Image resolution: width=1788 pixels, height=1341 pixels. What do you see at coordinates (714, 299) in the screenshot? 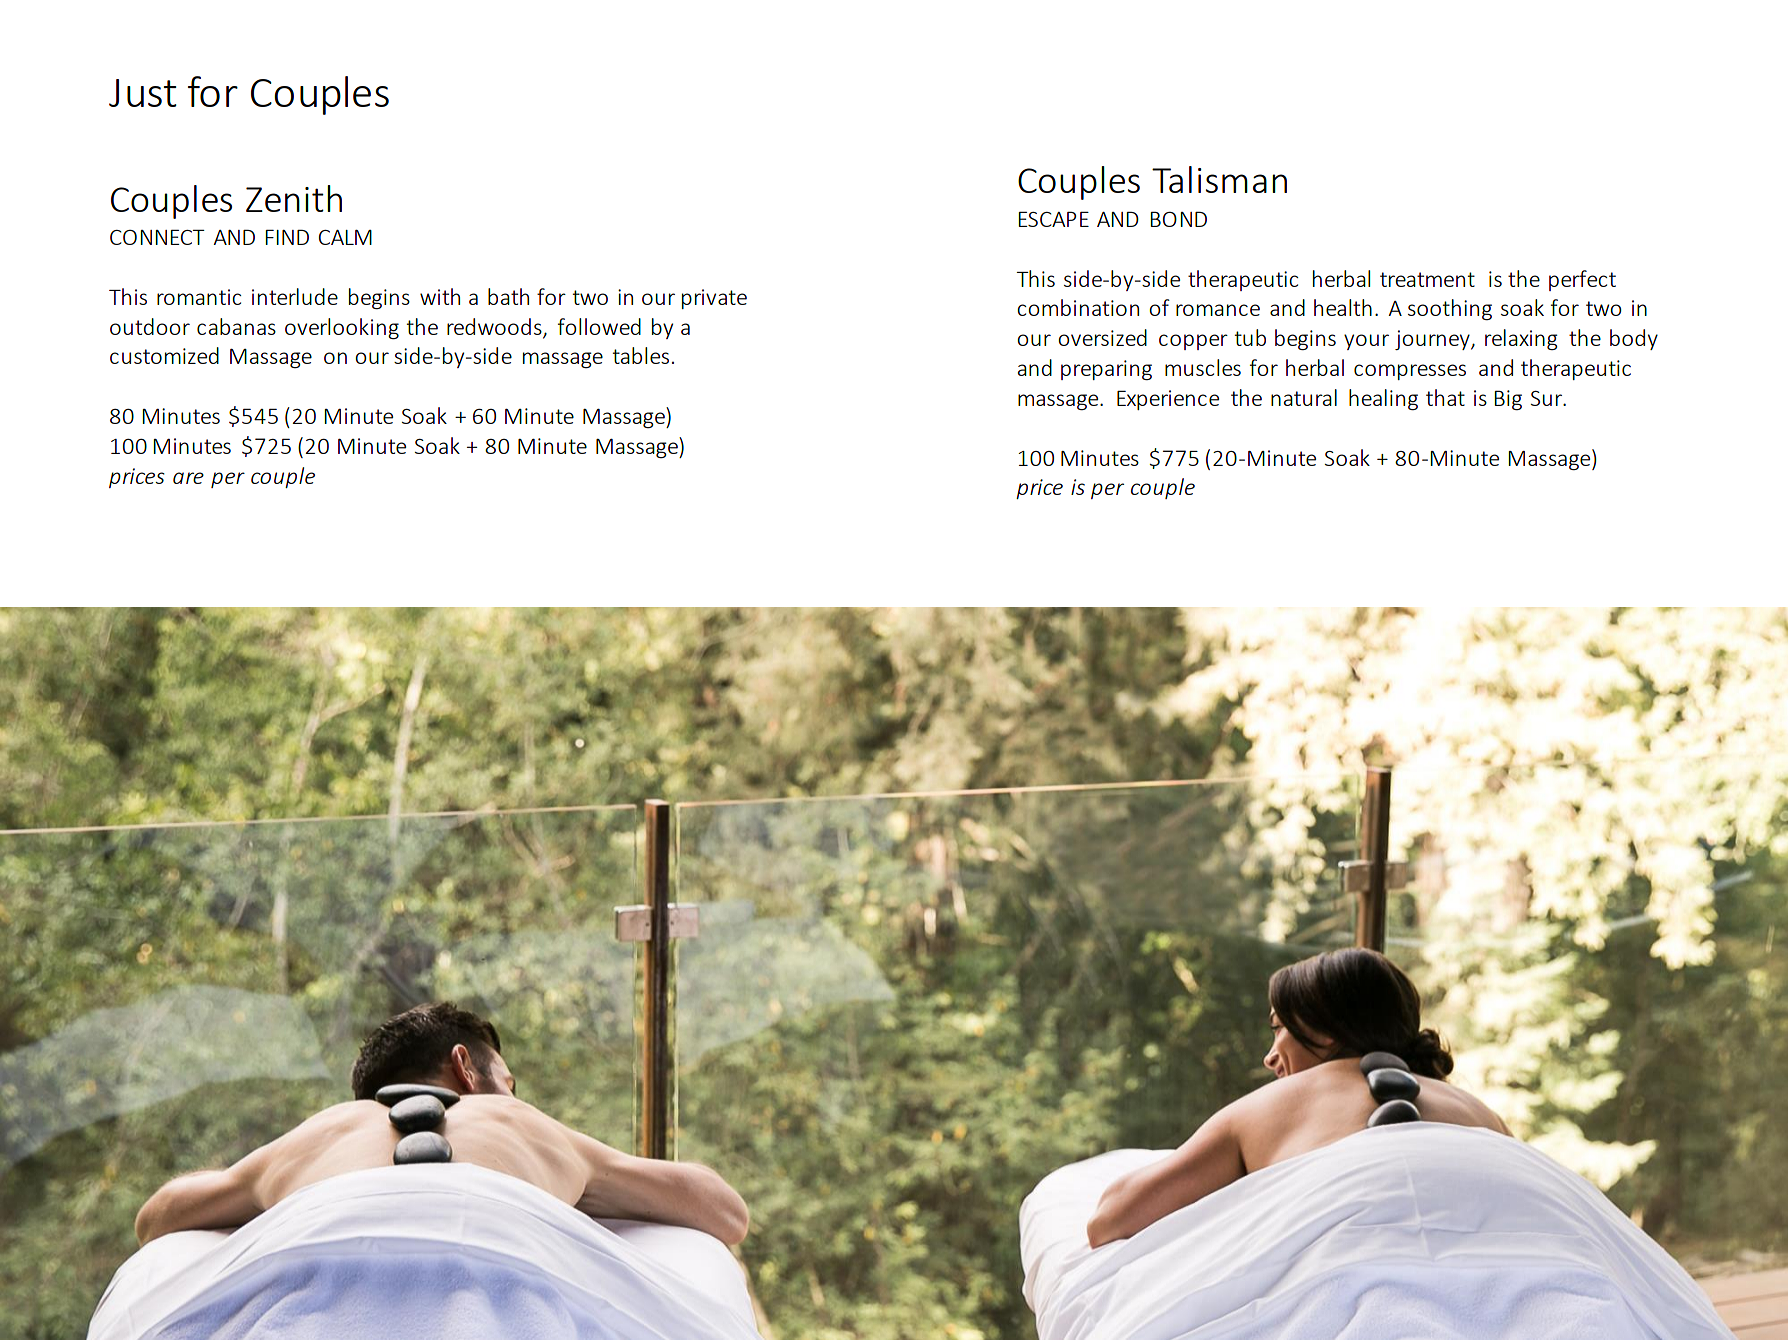
I see `private` at bounding box center [714, 299].
